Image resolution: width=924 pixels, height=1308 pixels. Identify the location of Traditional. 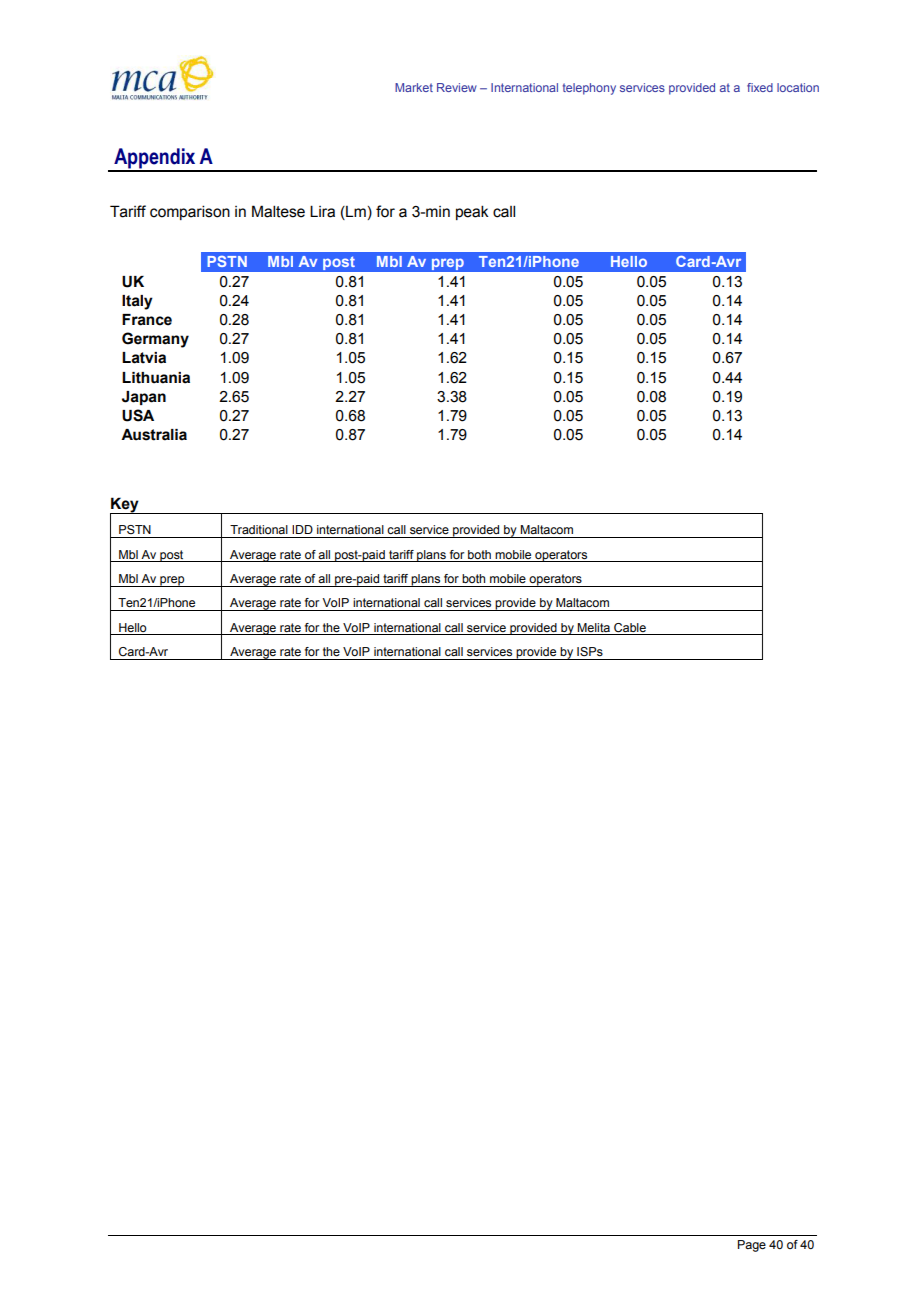
(259, 529).
